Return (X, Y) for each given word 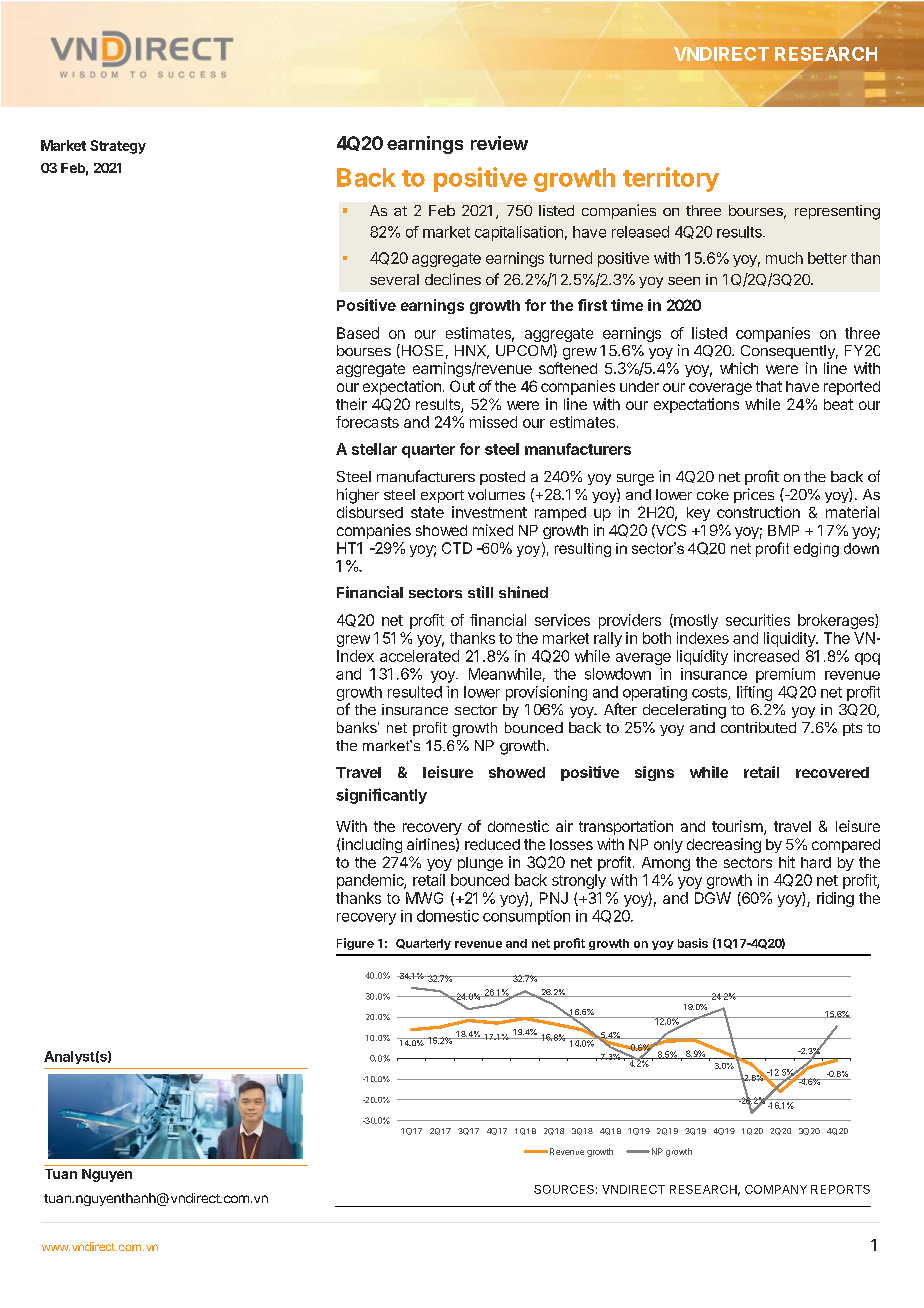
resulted (415, 692)
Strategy (118, 147)
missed (493, 422)
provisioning (546, 693)
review (499, 143)
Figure (355, 944)
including (372, 845)
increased (766, 656)
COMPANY (776, 1189)
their (351, 404)
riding (835, 899)
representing (837, 212)
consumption (526, 917)
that (769, 386)
